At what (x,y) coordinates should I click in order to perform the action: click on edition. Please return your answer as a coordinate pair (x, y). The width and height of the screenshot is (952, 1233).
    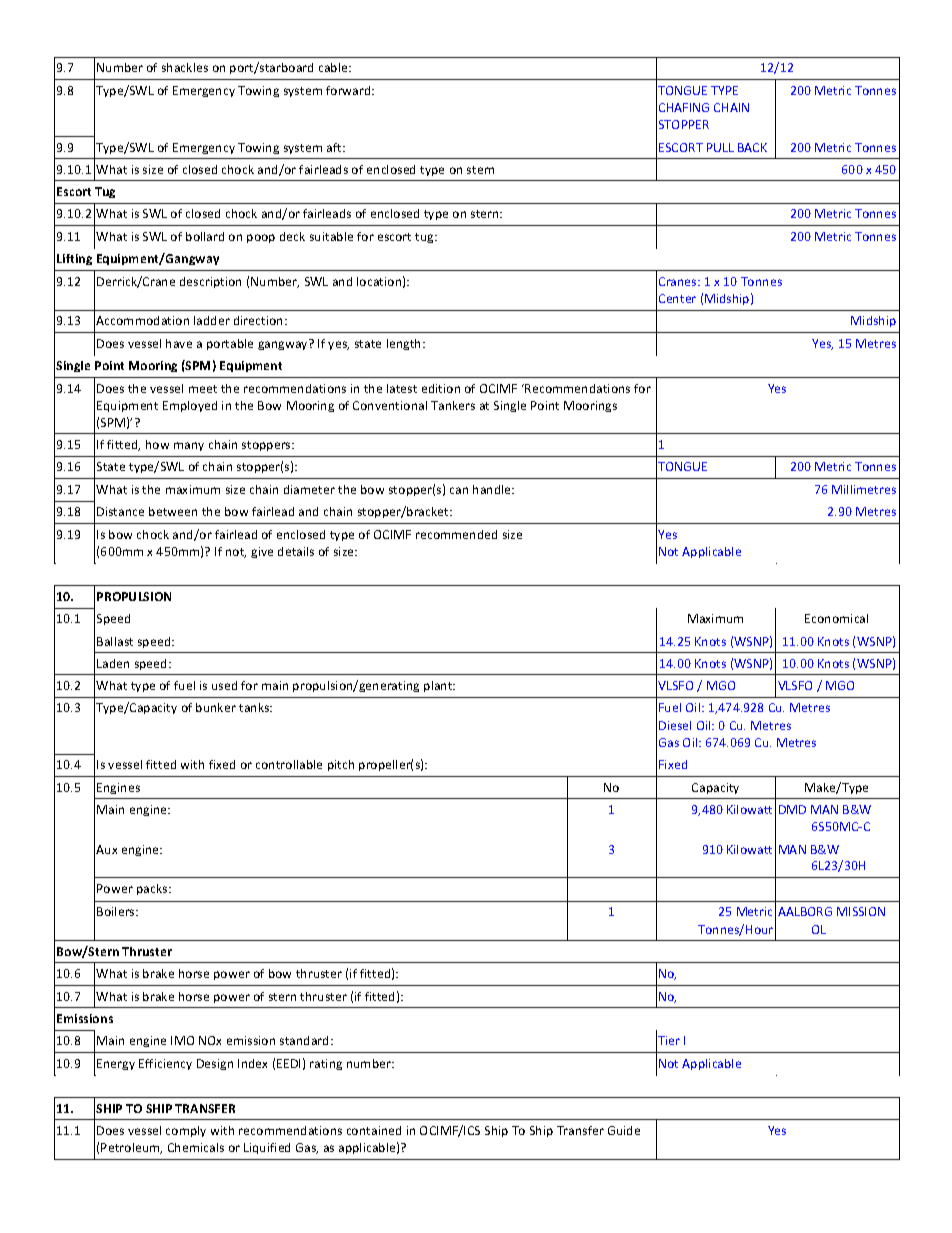
    Looking at the image, I should click on (441, 388).
